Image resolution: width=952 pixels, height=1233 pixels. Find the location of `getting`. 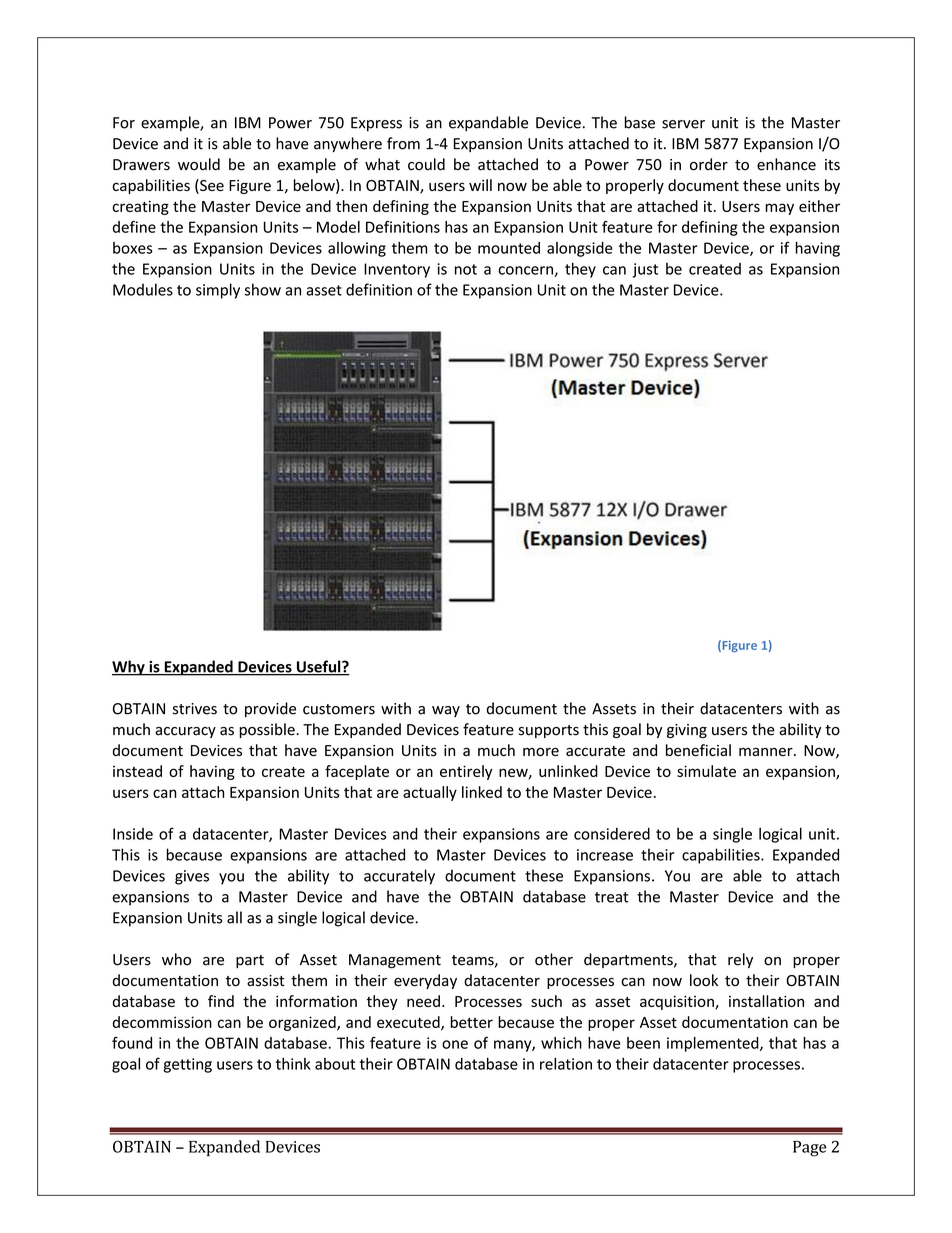

getting is located at coordinates (187, 1065).
